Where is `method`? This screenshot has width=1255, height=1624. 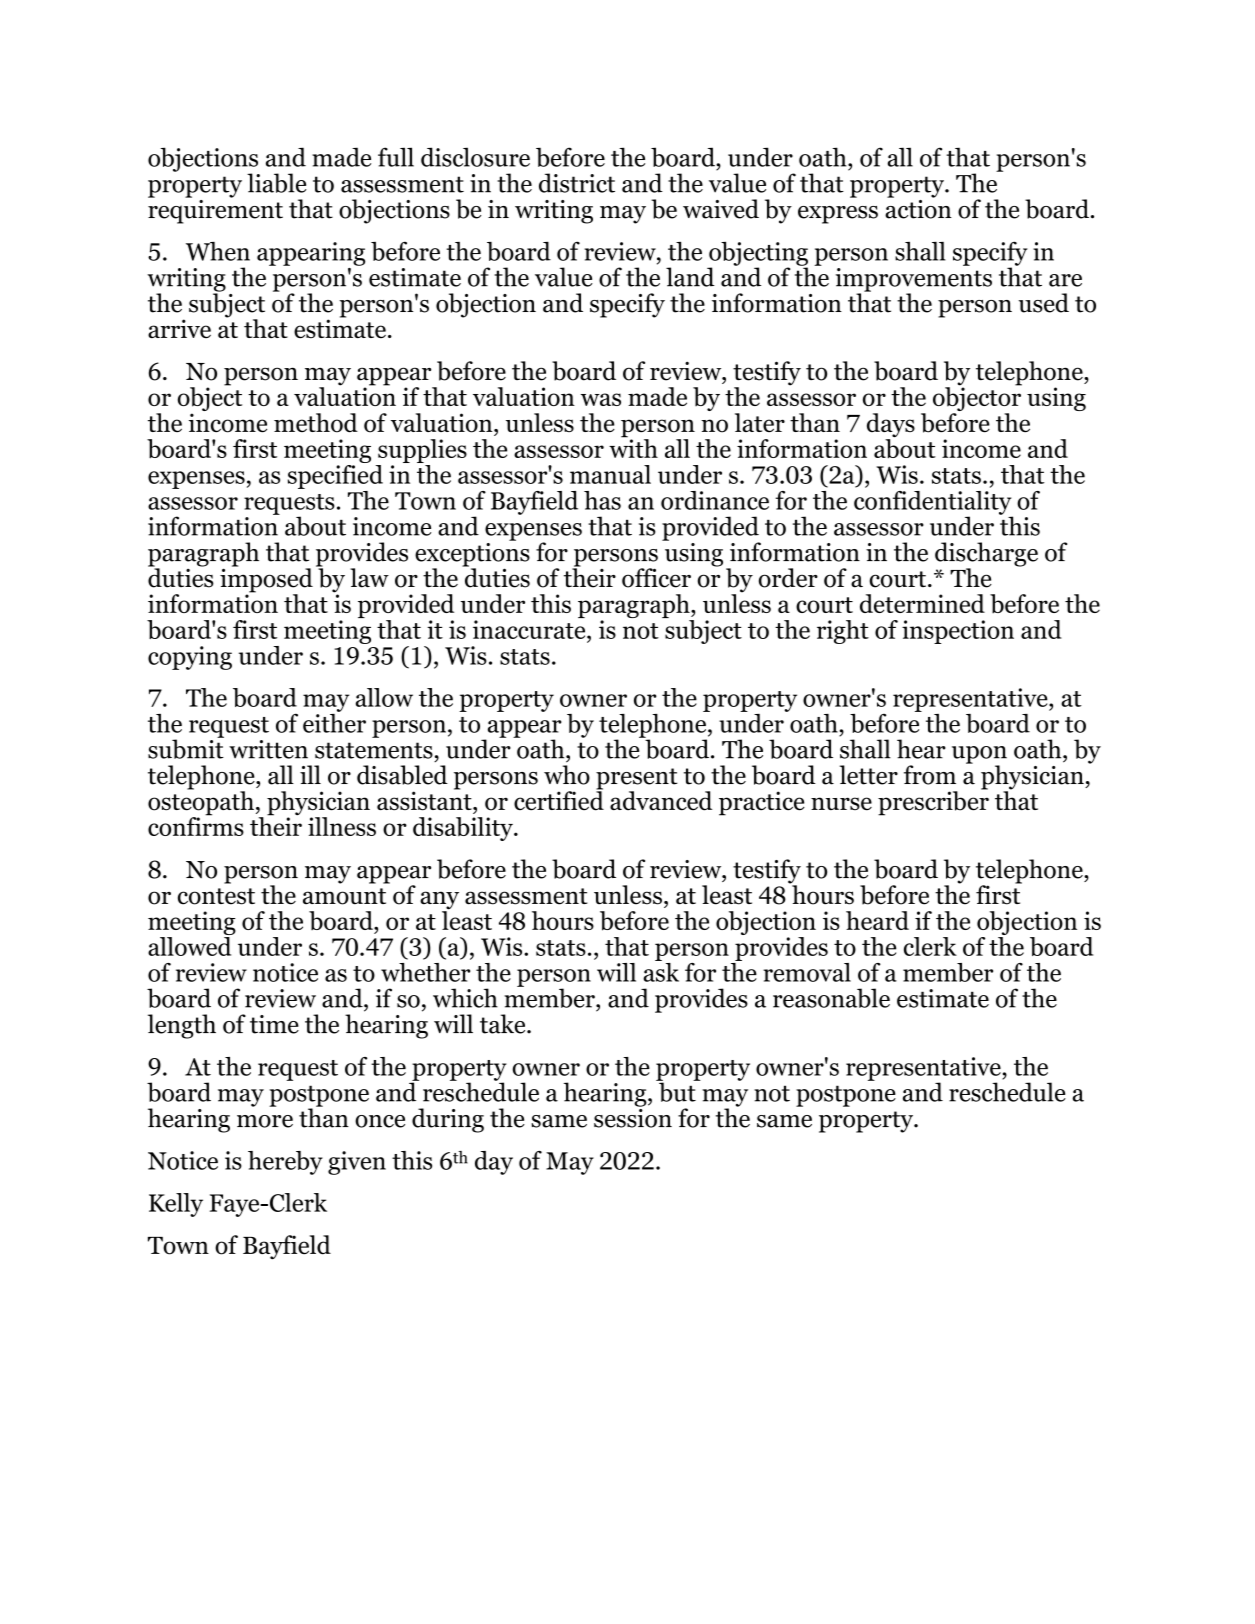
method is located at coordinates (316, 423).
